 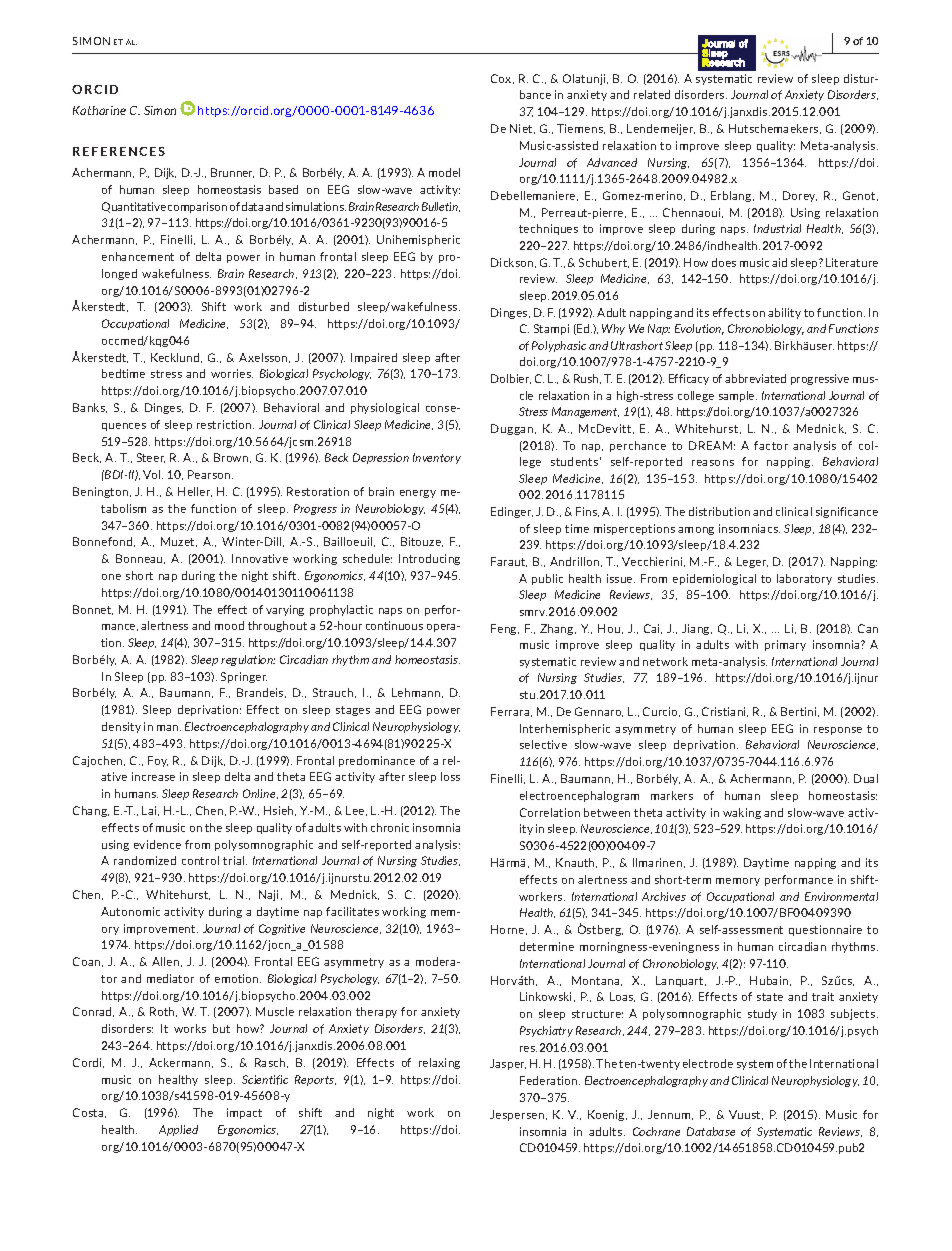 What do you see at coordinates (178, 1130) in the document?
I see `Applied` at bounding box center [178, 1130].
